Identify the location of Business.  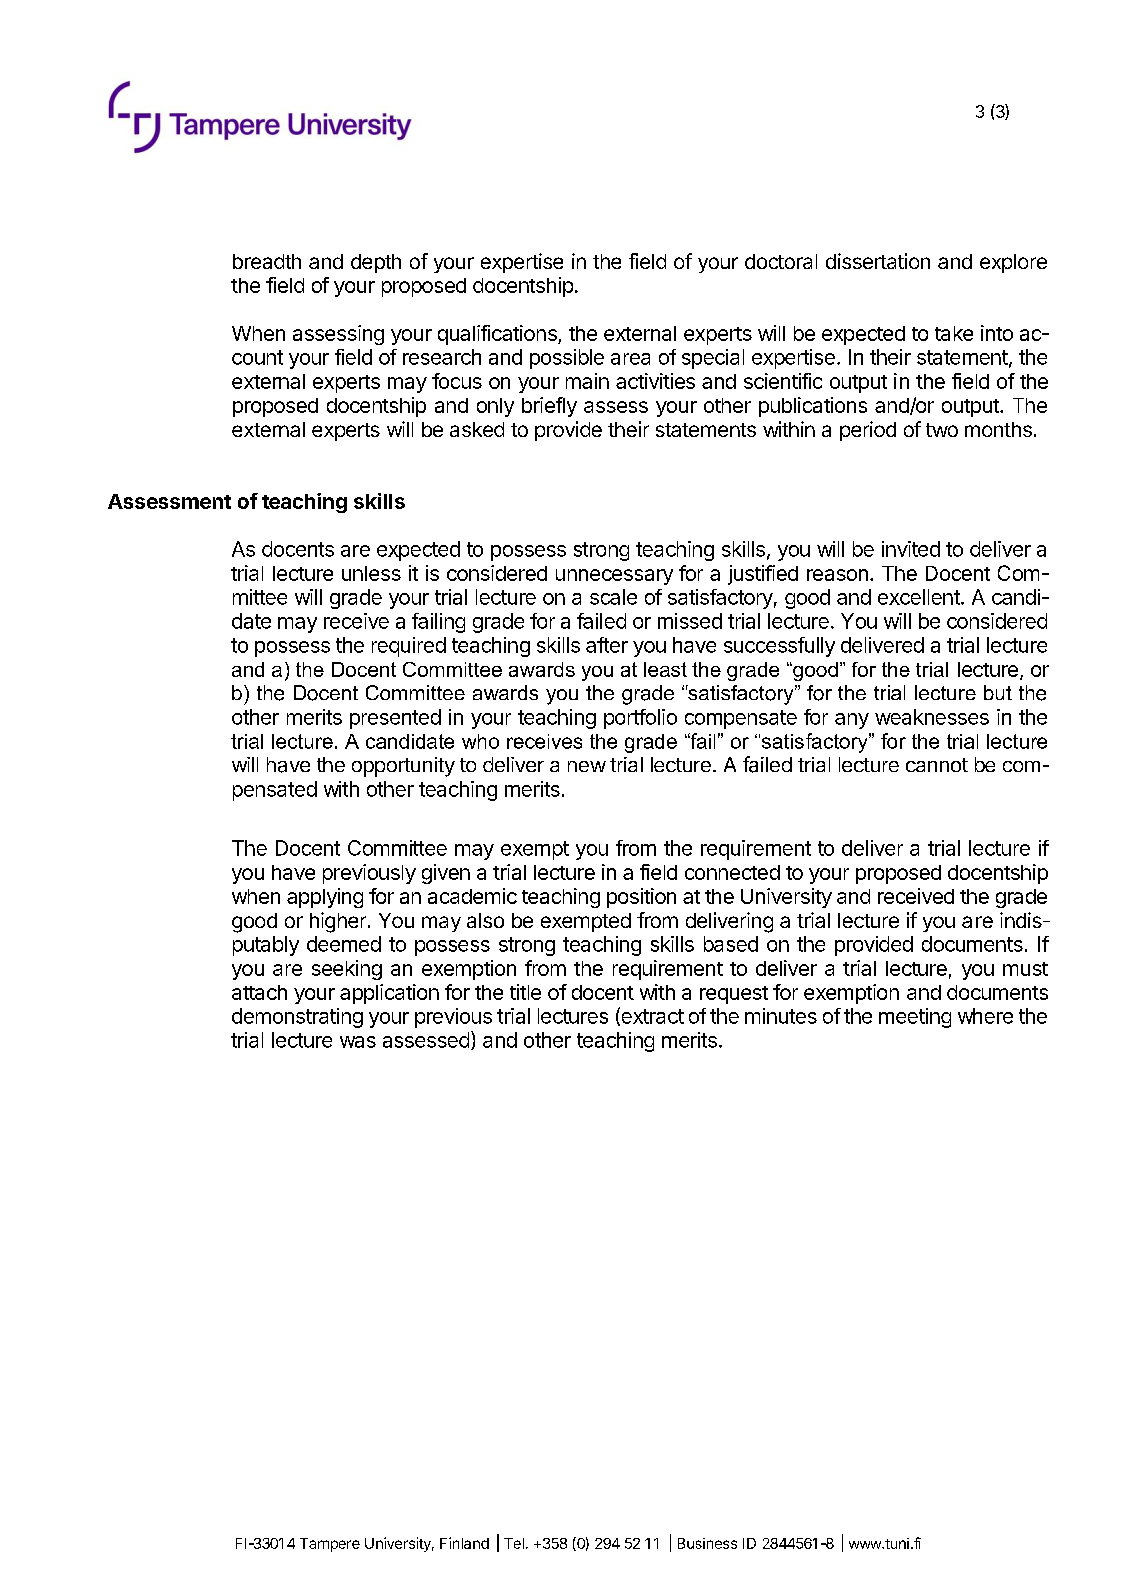
(707, 1543).
